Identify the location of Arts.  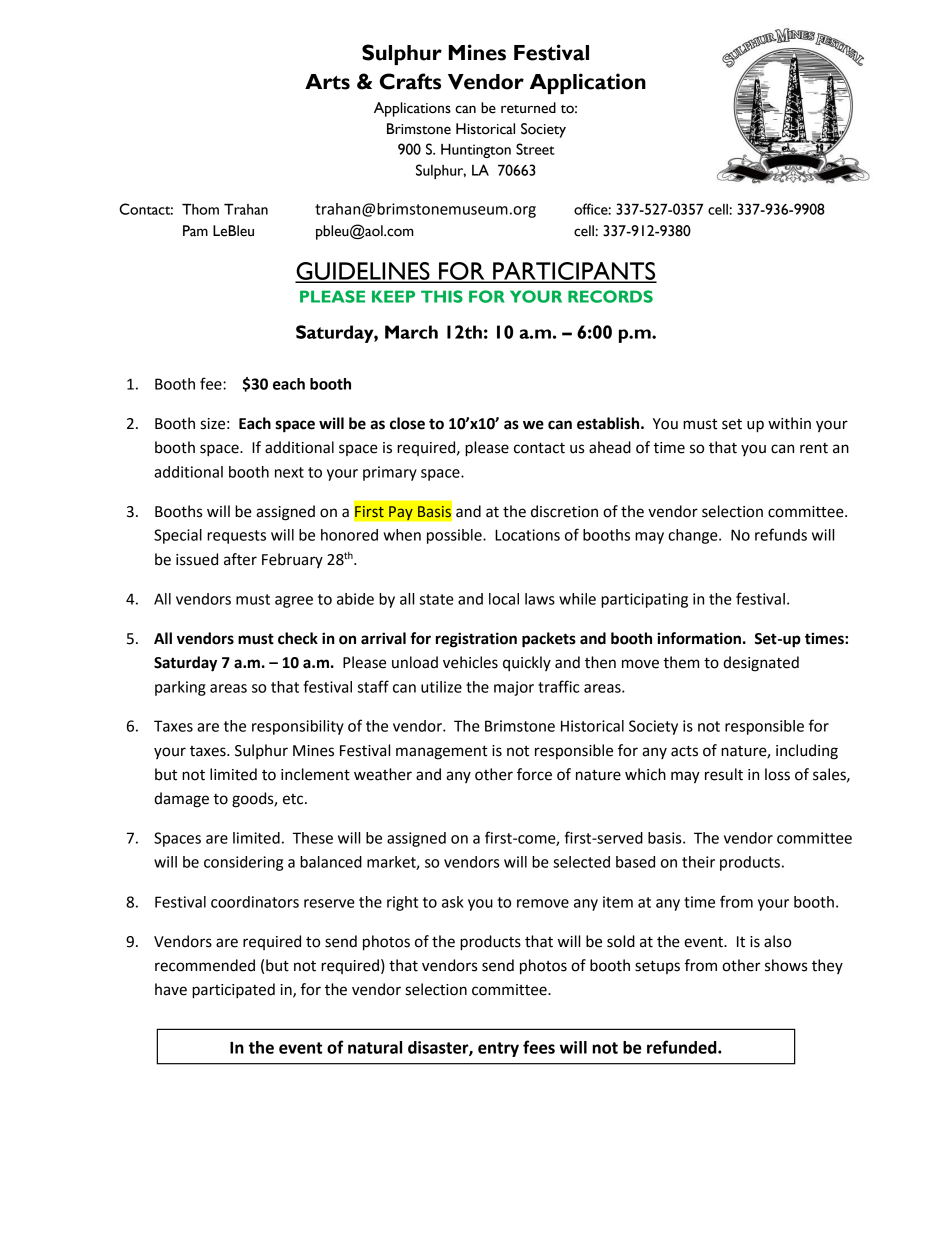
(327, 82).
